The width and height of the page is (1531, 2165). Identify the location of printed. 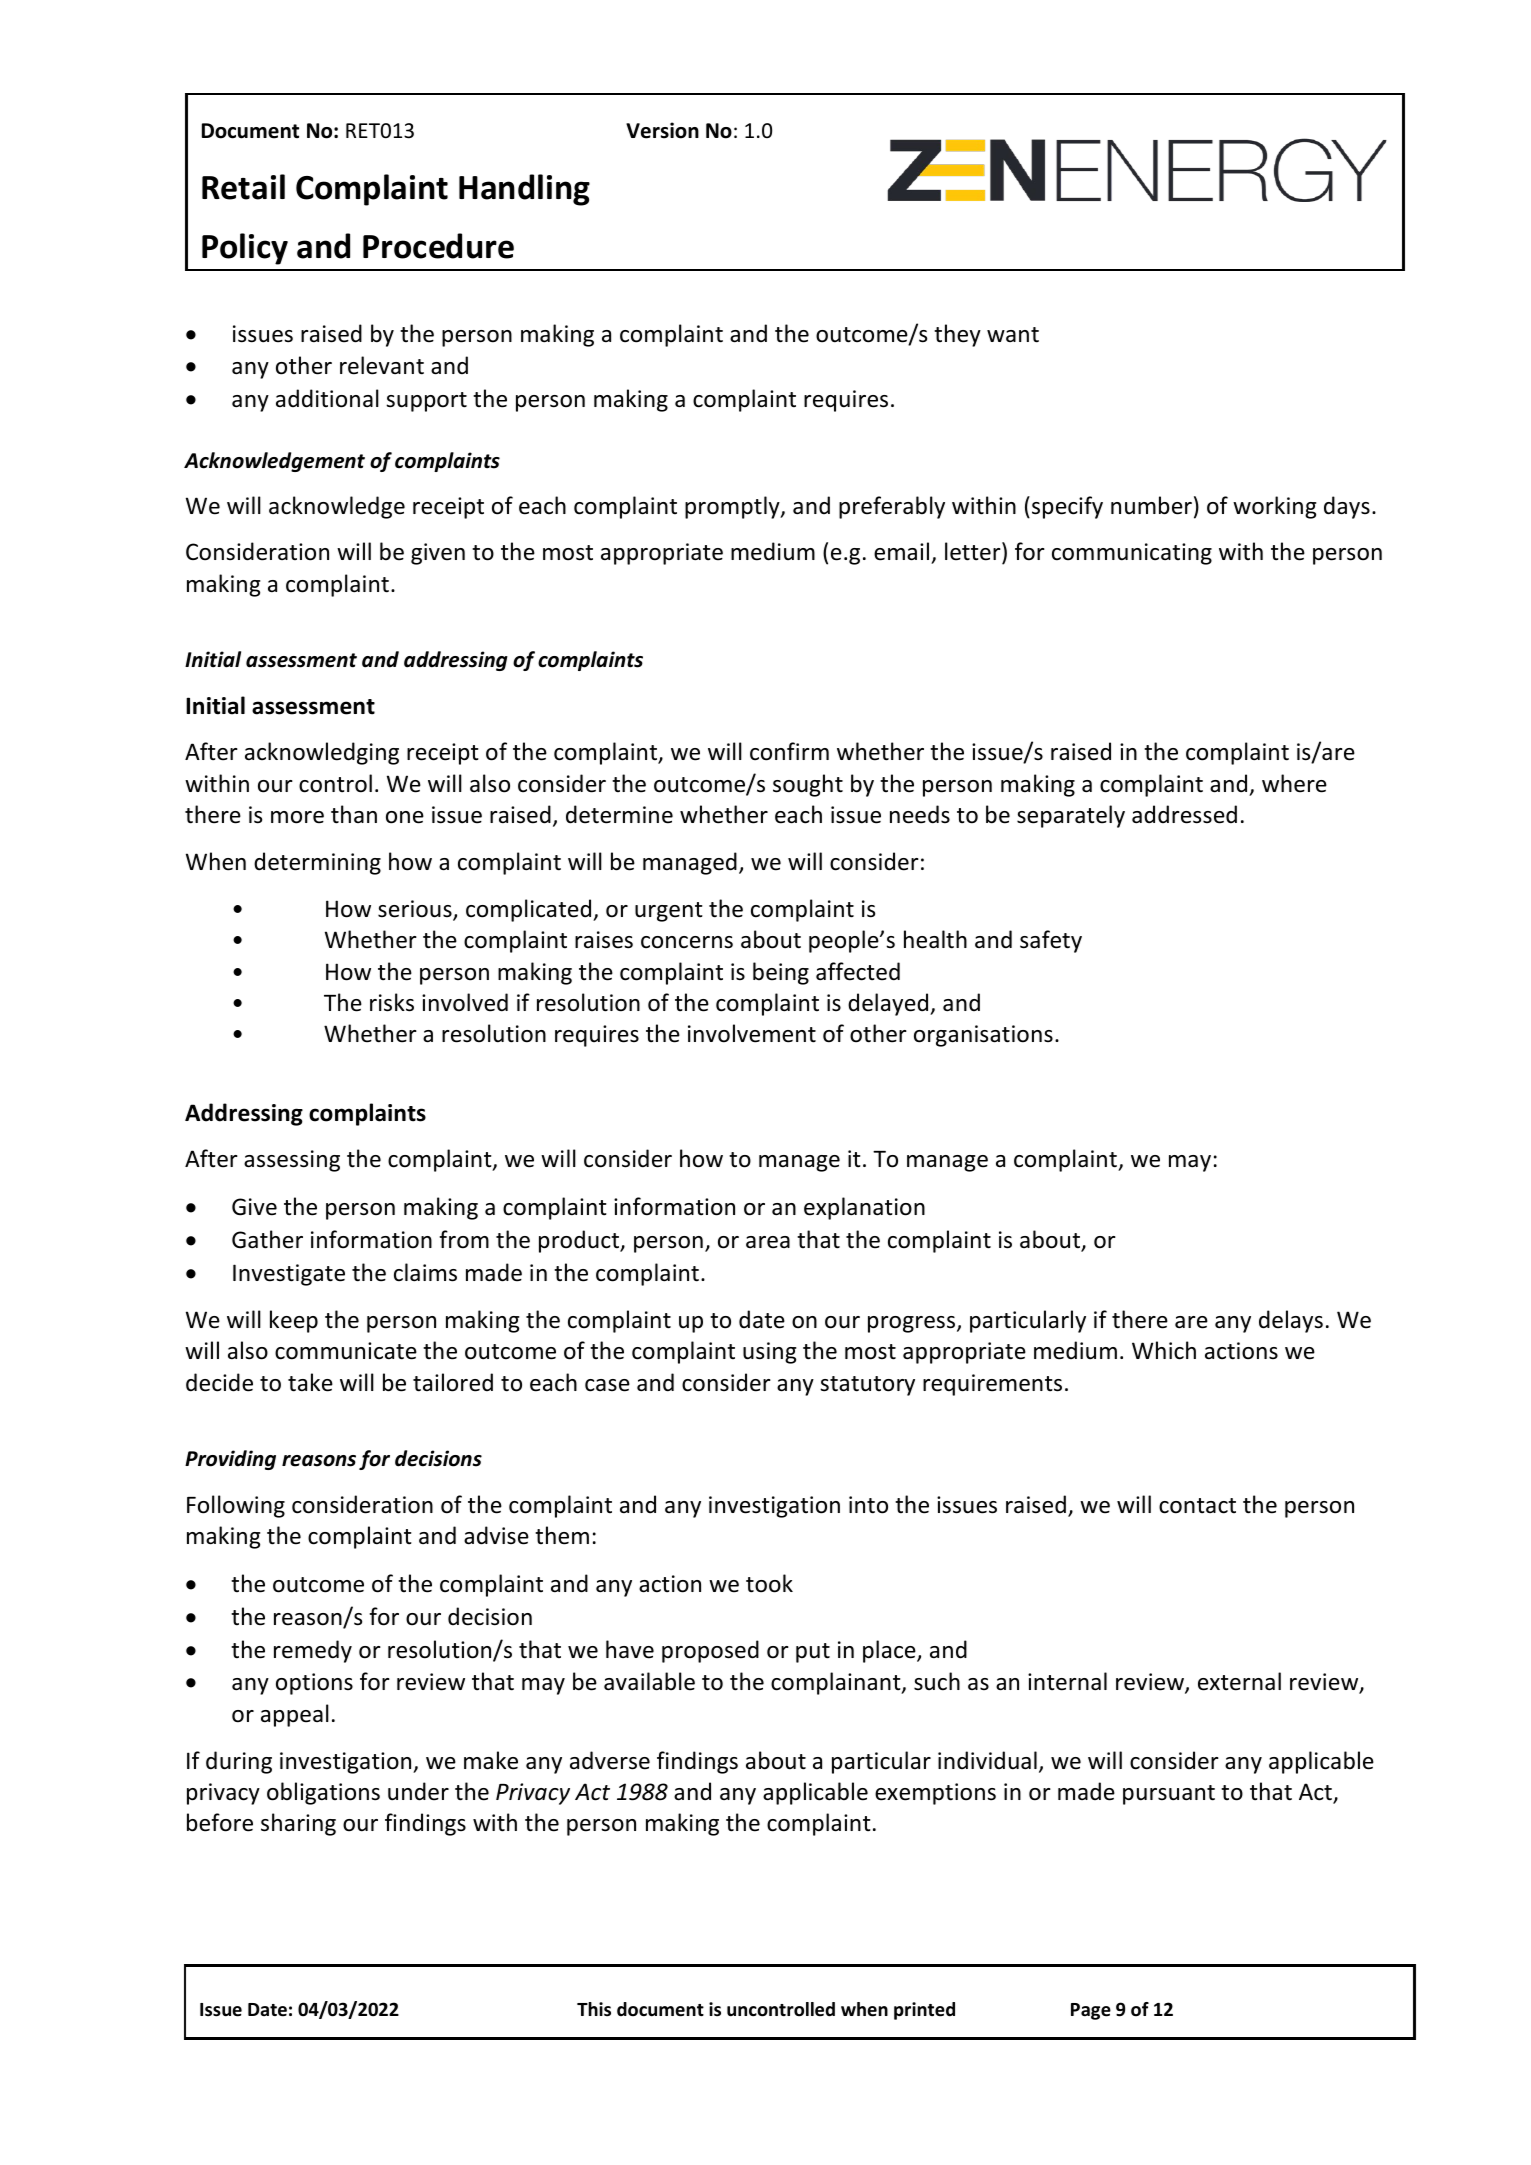
(924, 2011).
